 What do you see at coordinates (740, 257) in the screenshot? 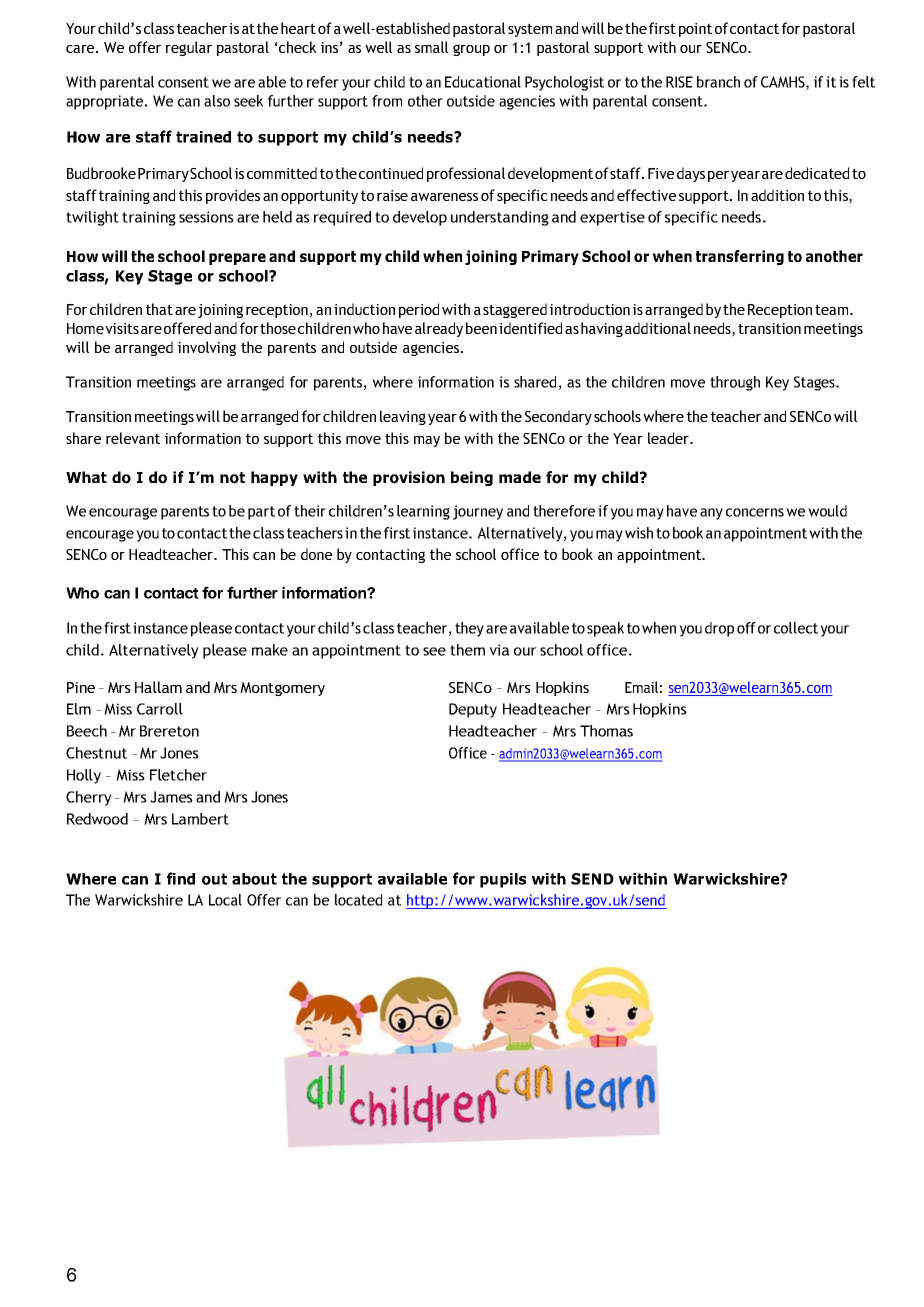
I see `transferring` at bounding box center [740, 257].
